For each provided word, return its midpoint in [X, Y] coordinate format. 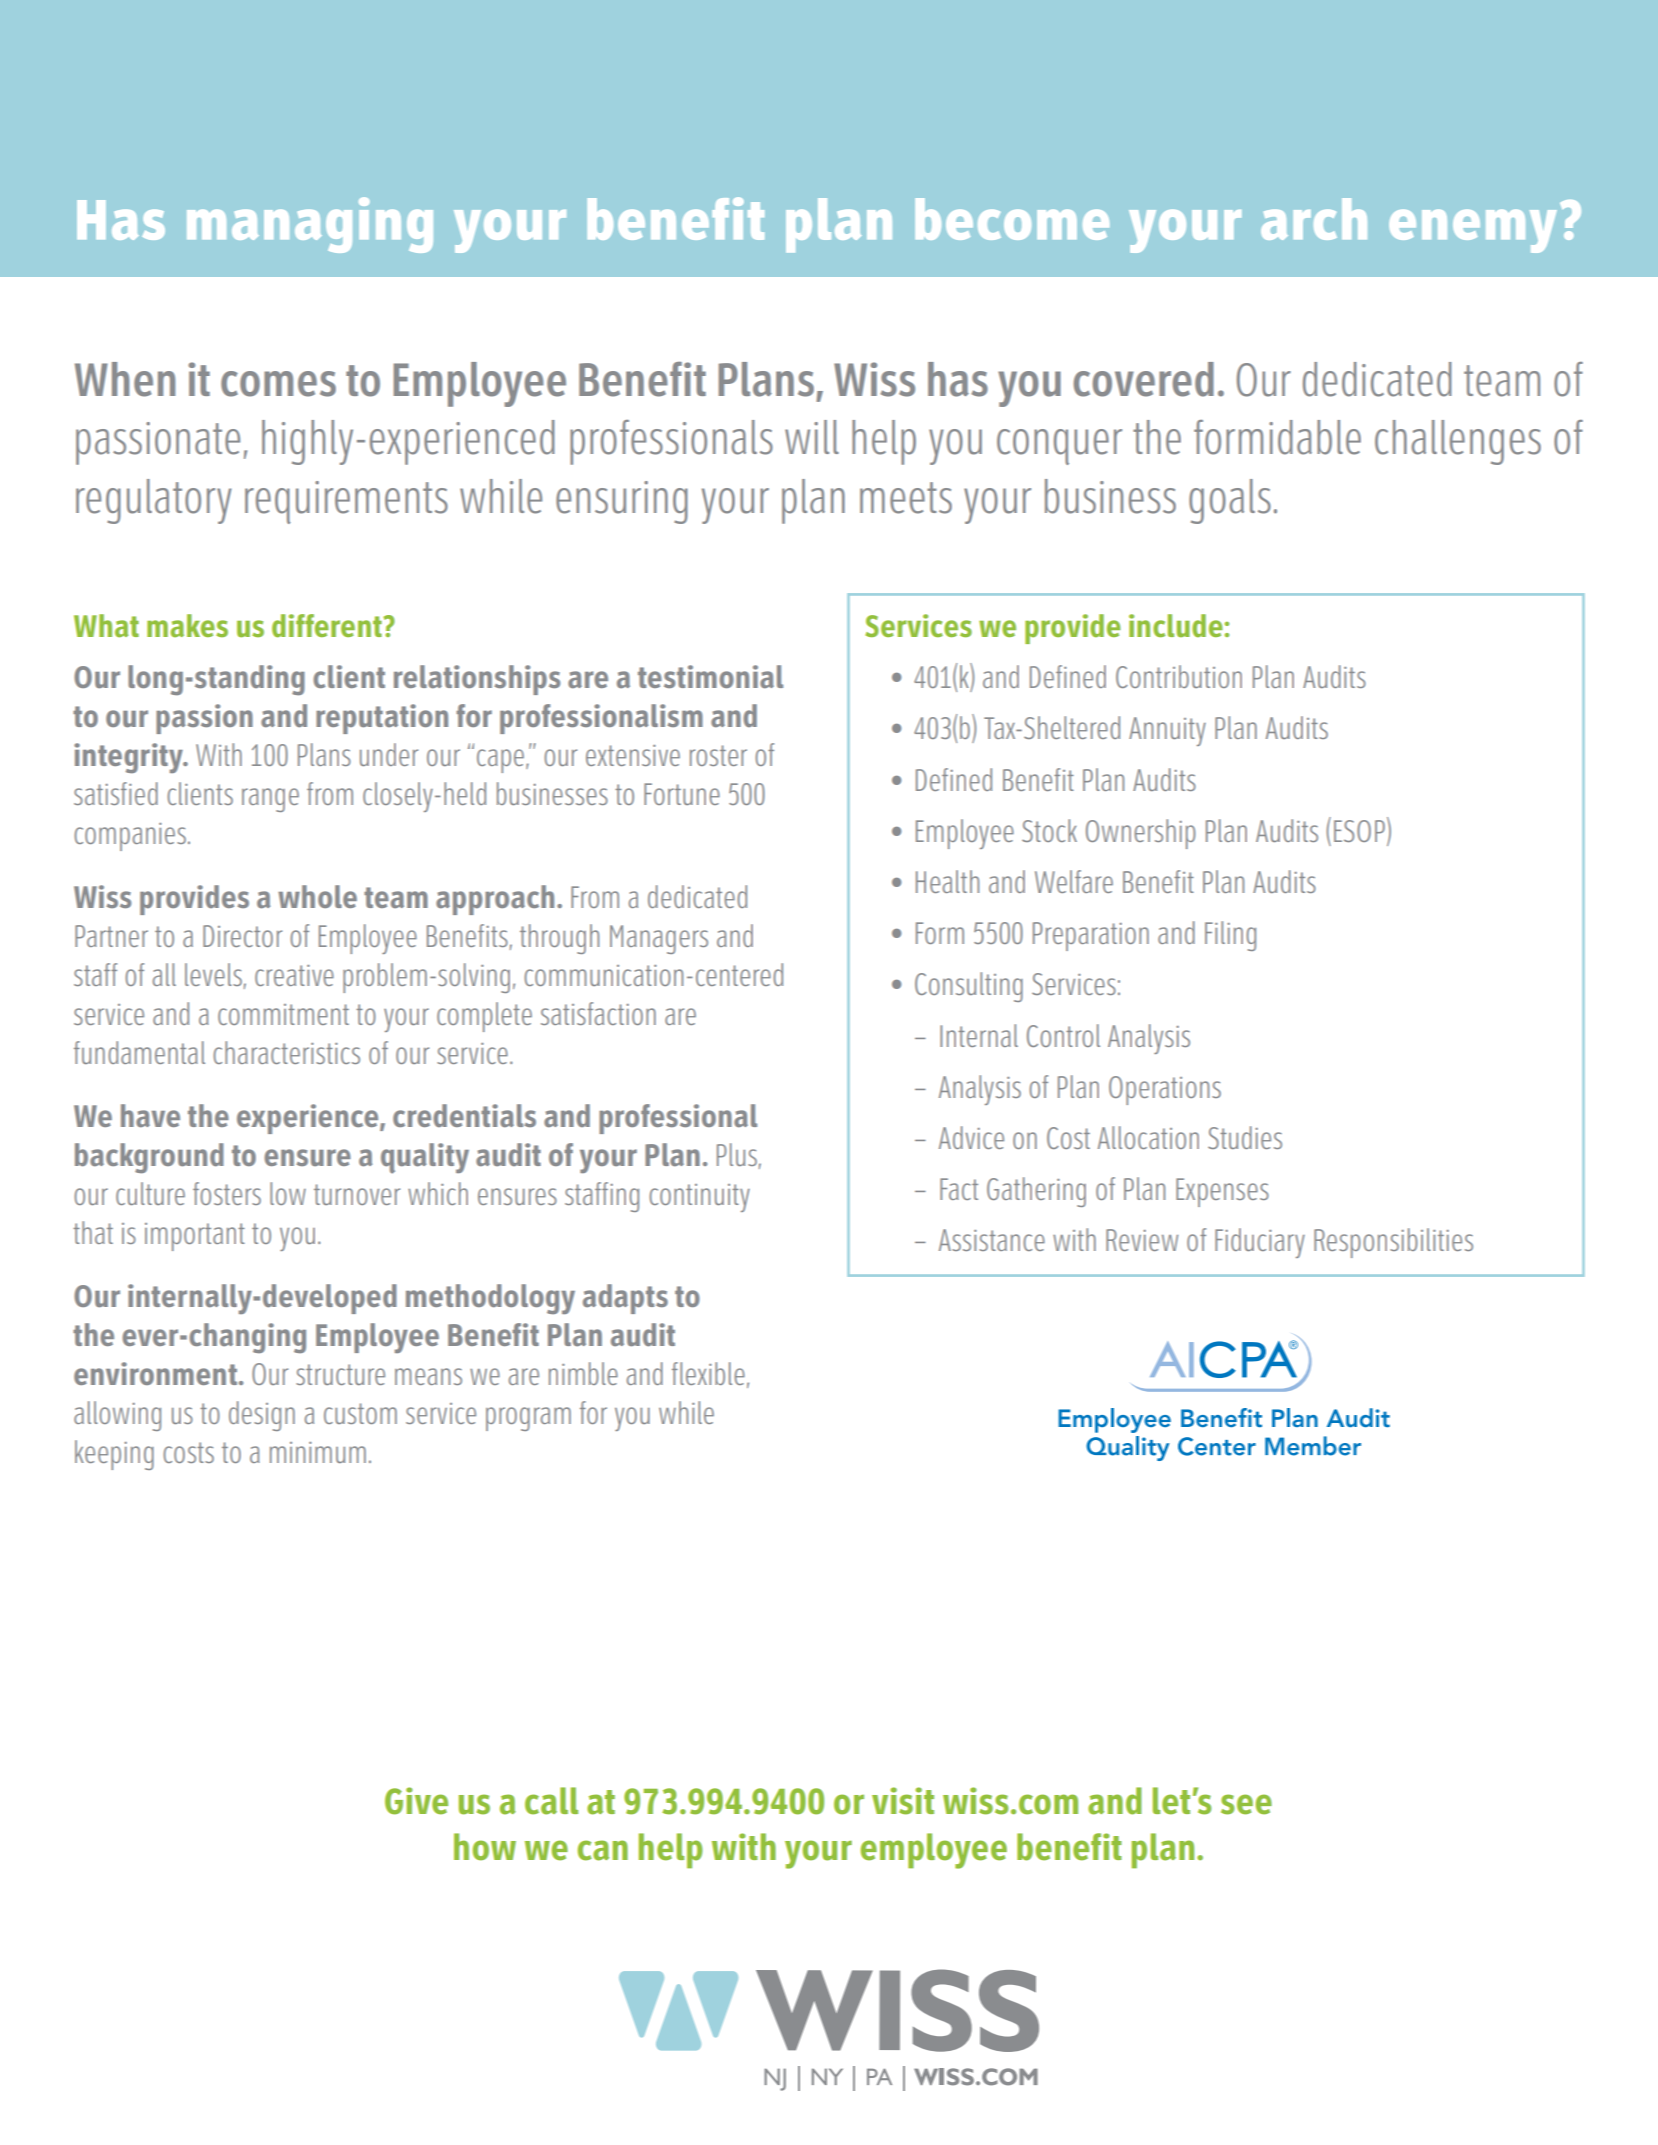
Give [416, 1801]
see [1246, 1804]
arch [1314, 219]
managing [310, 225]
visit [903, 1801]
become [1012, 219]
